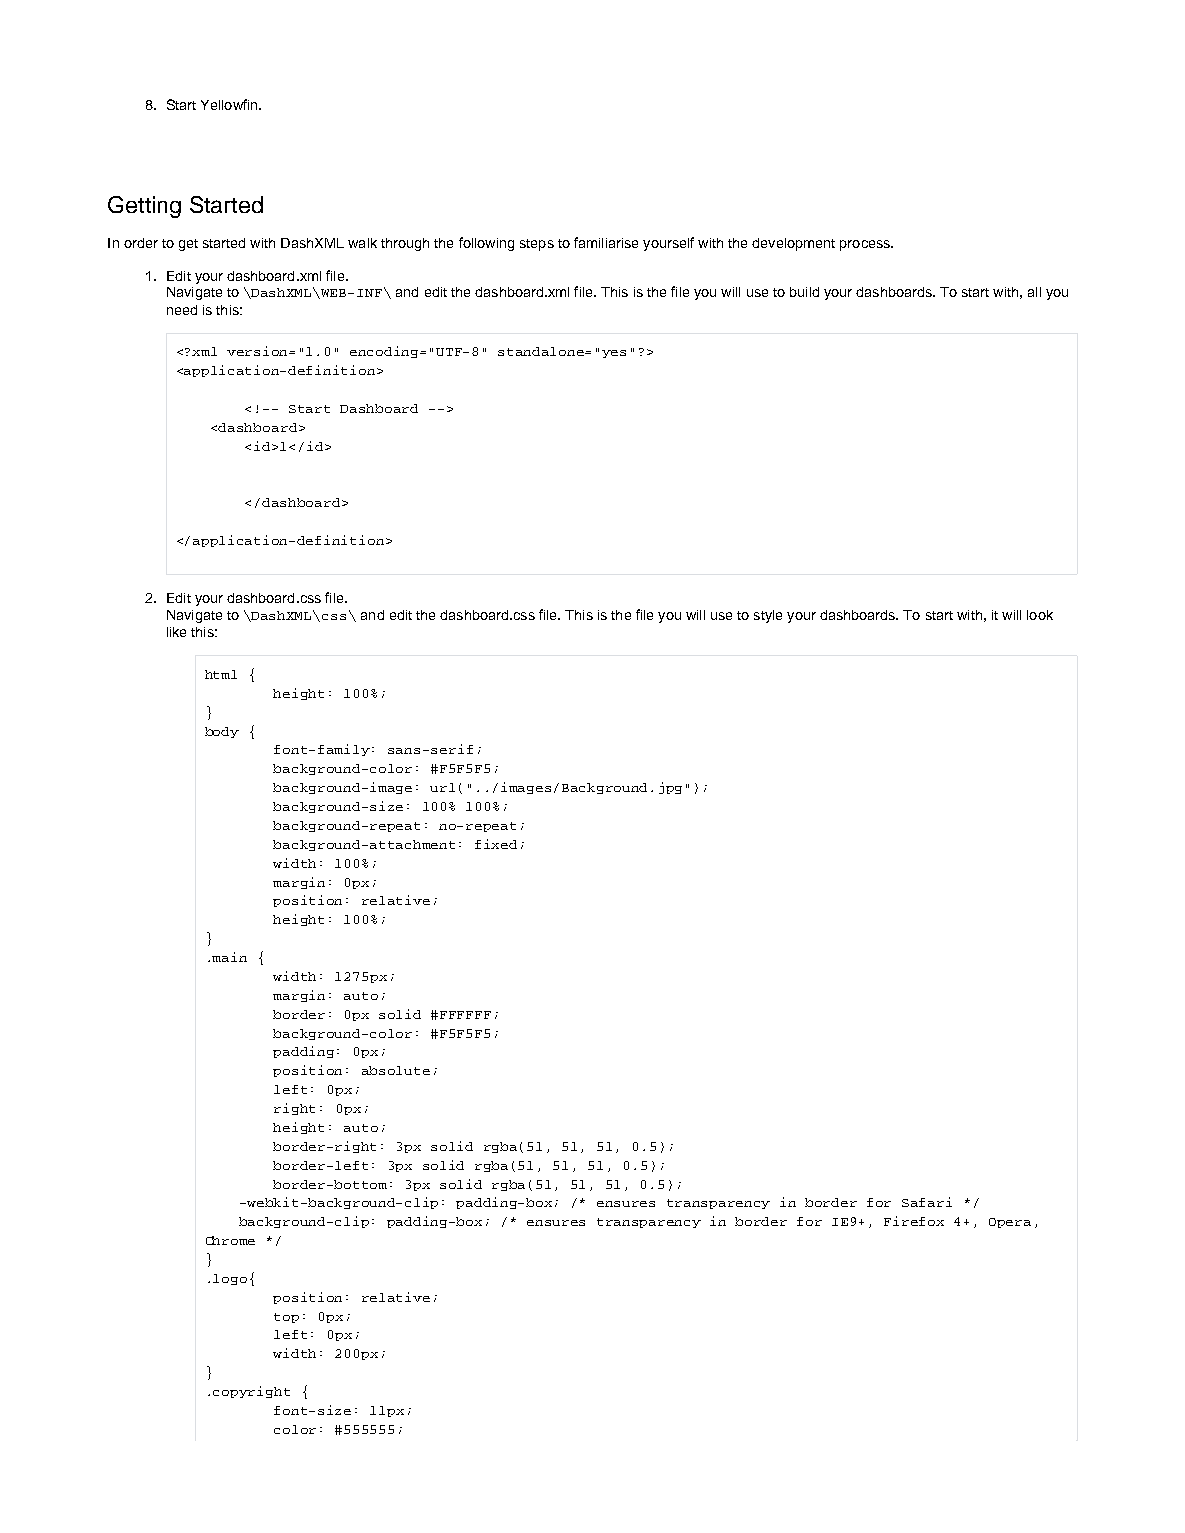 The height and width of the screenshot is (1533, 1185). What do you see at coordinates (362, 243) in the screenshot?
I see `walk` at bounding box center [362, 243].
